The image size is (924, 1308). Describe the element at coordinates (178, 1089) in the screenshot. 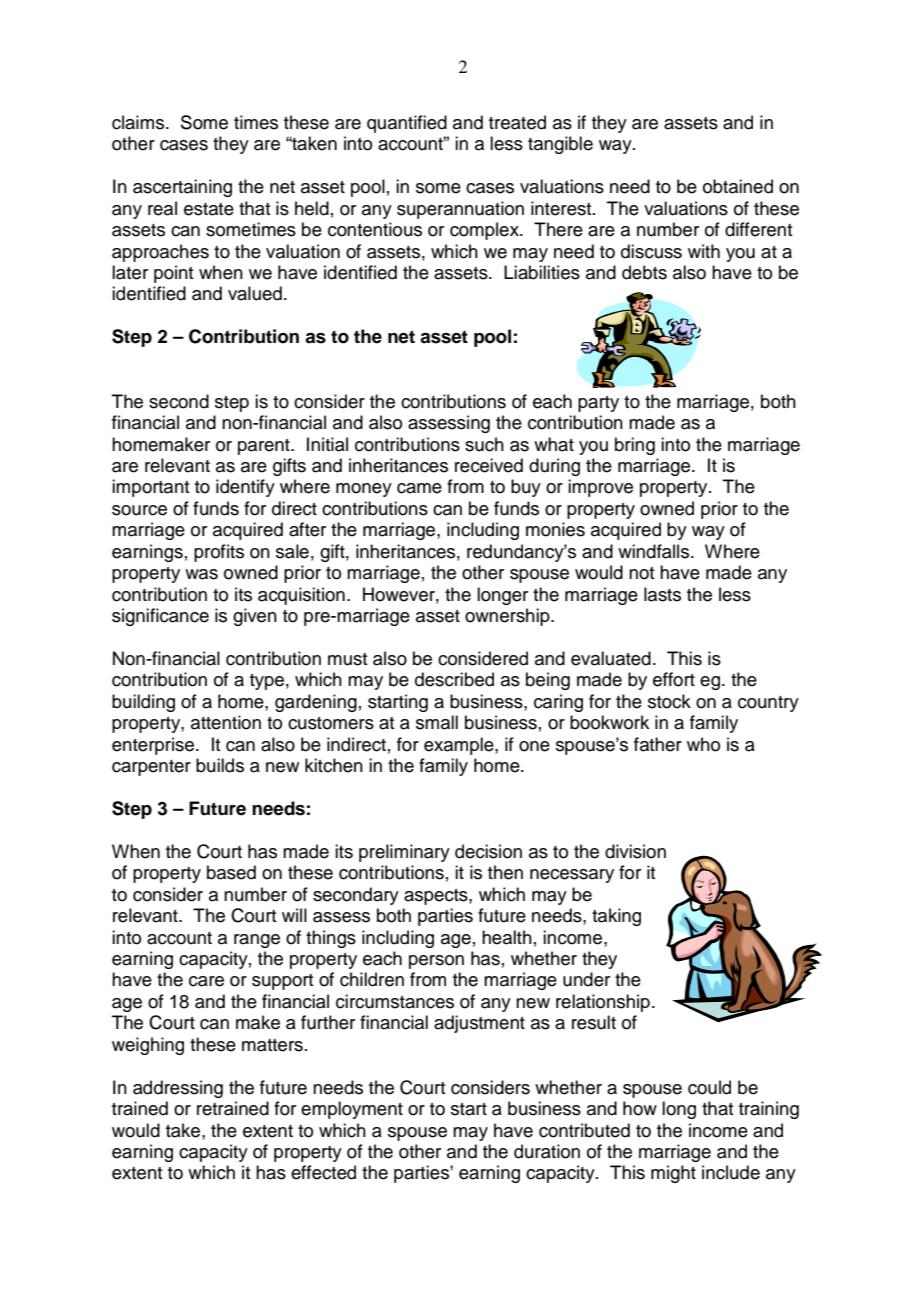

I see `addressing` at that location.
